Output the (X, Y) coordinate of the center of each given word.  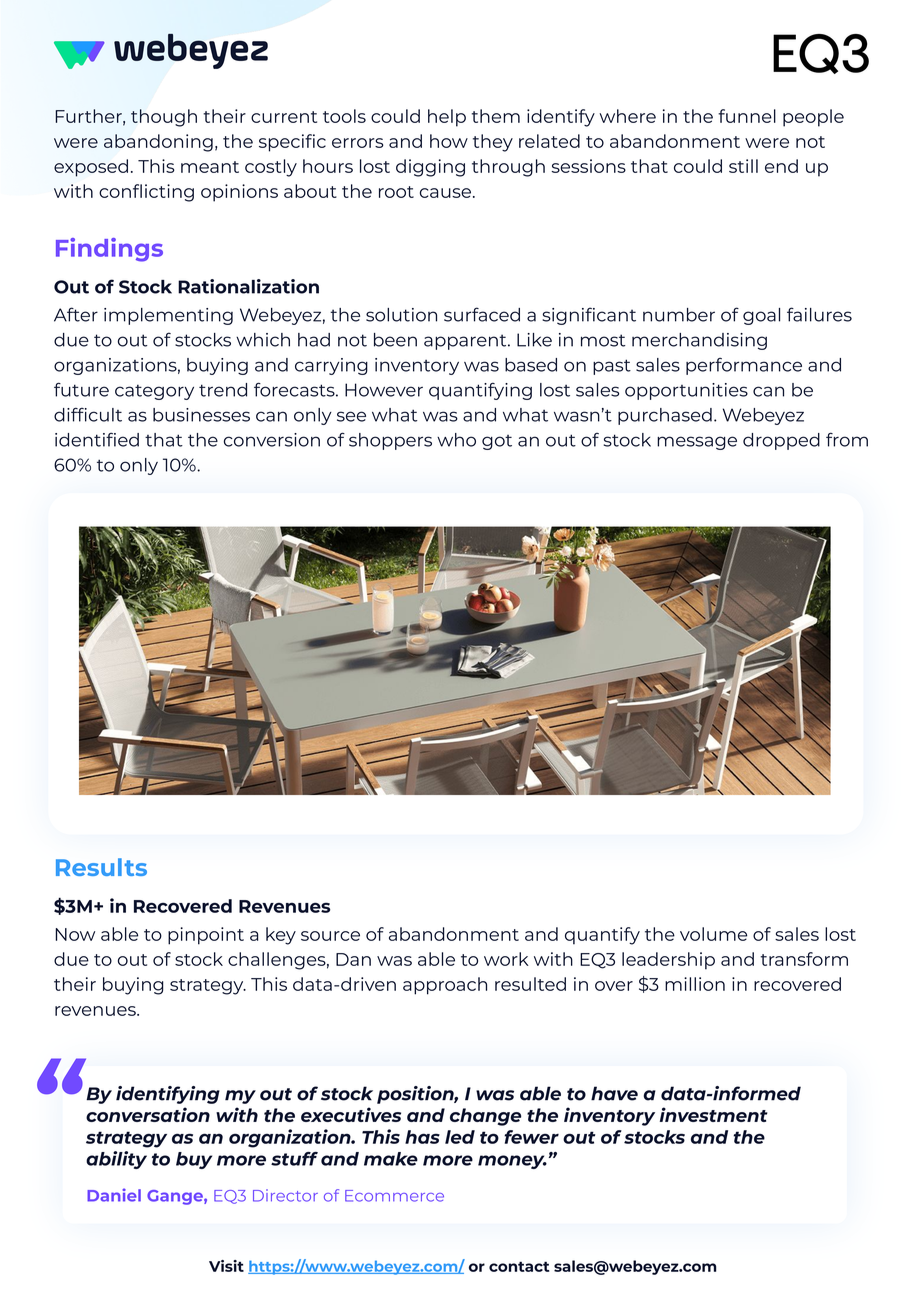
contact (519, 1266)
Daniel (114, 1195)
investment (714, 1114)
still (743, 166)
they (493, 143)
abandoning (158, 143)
